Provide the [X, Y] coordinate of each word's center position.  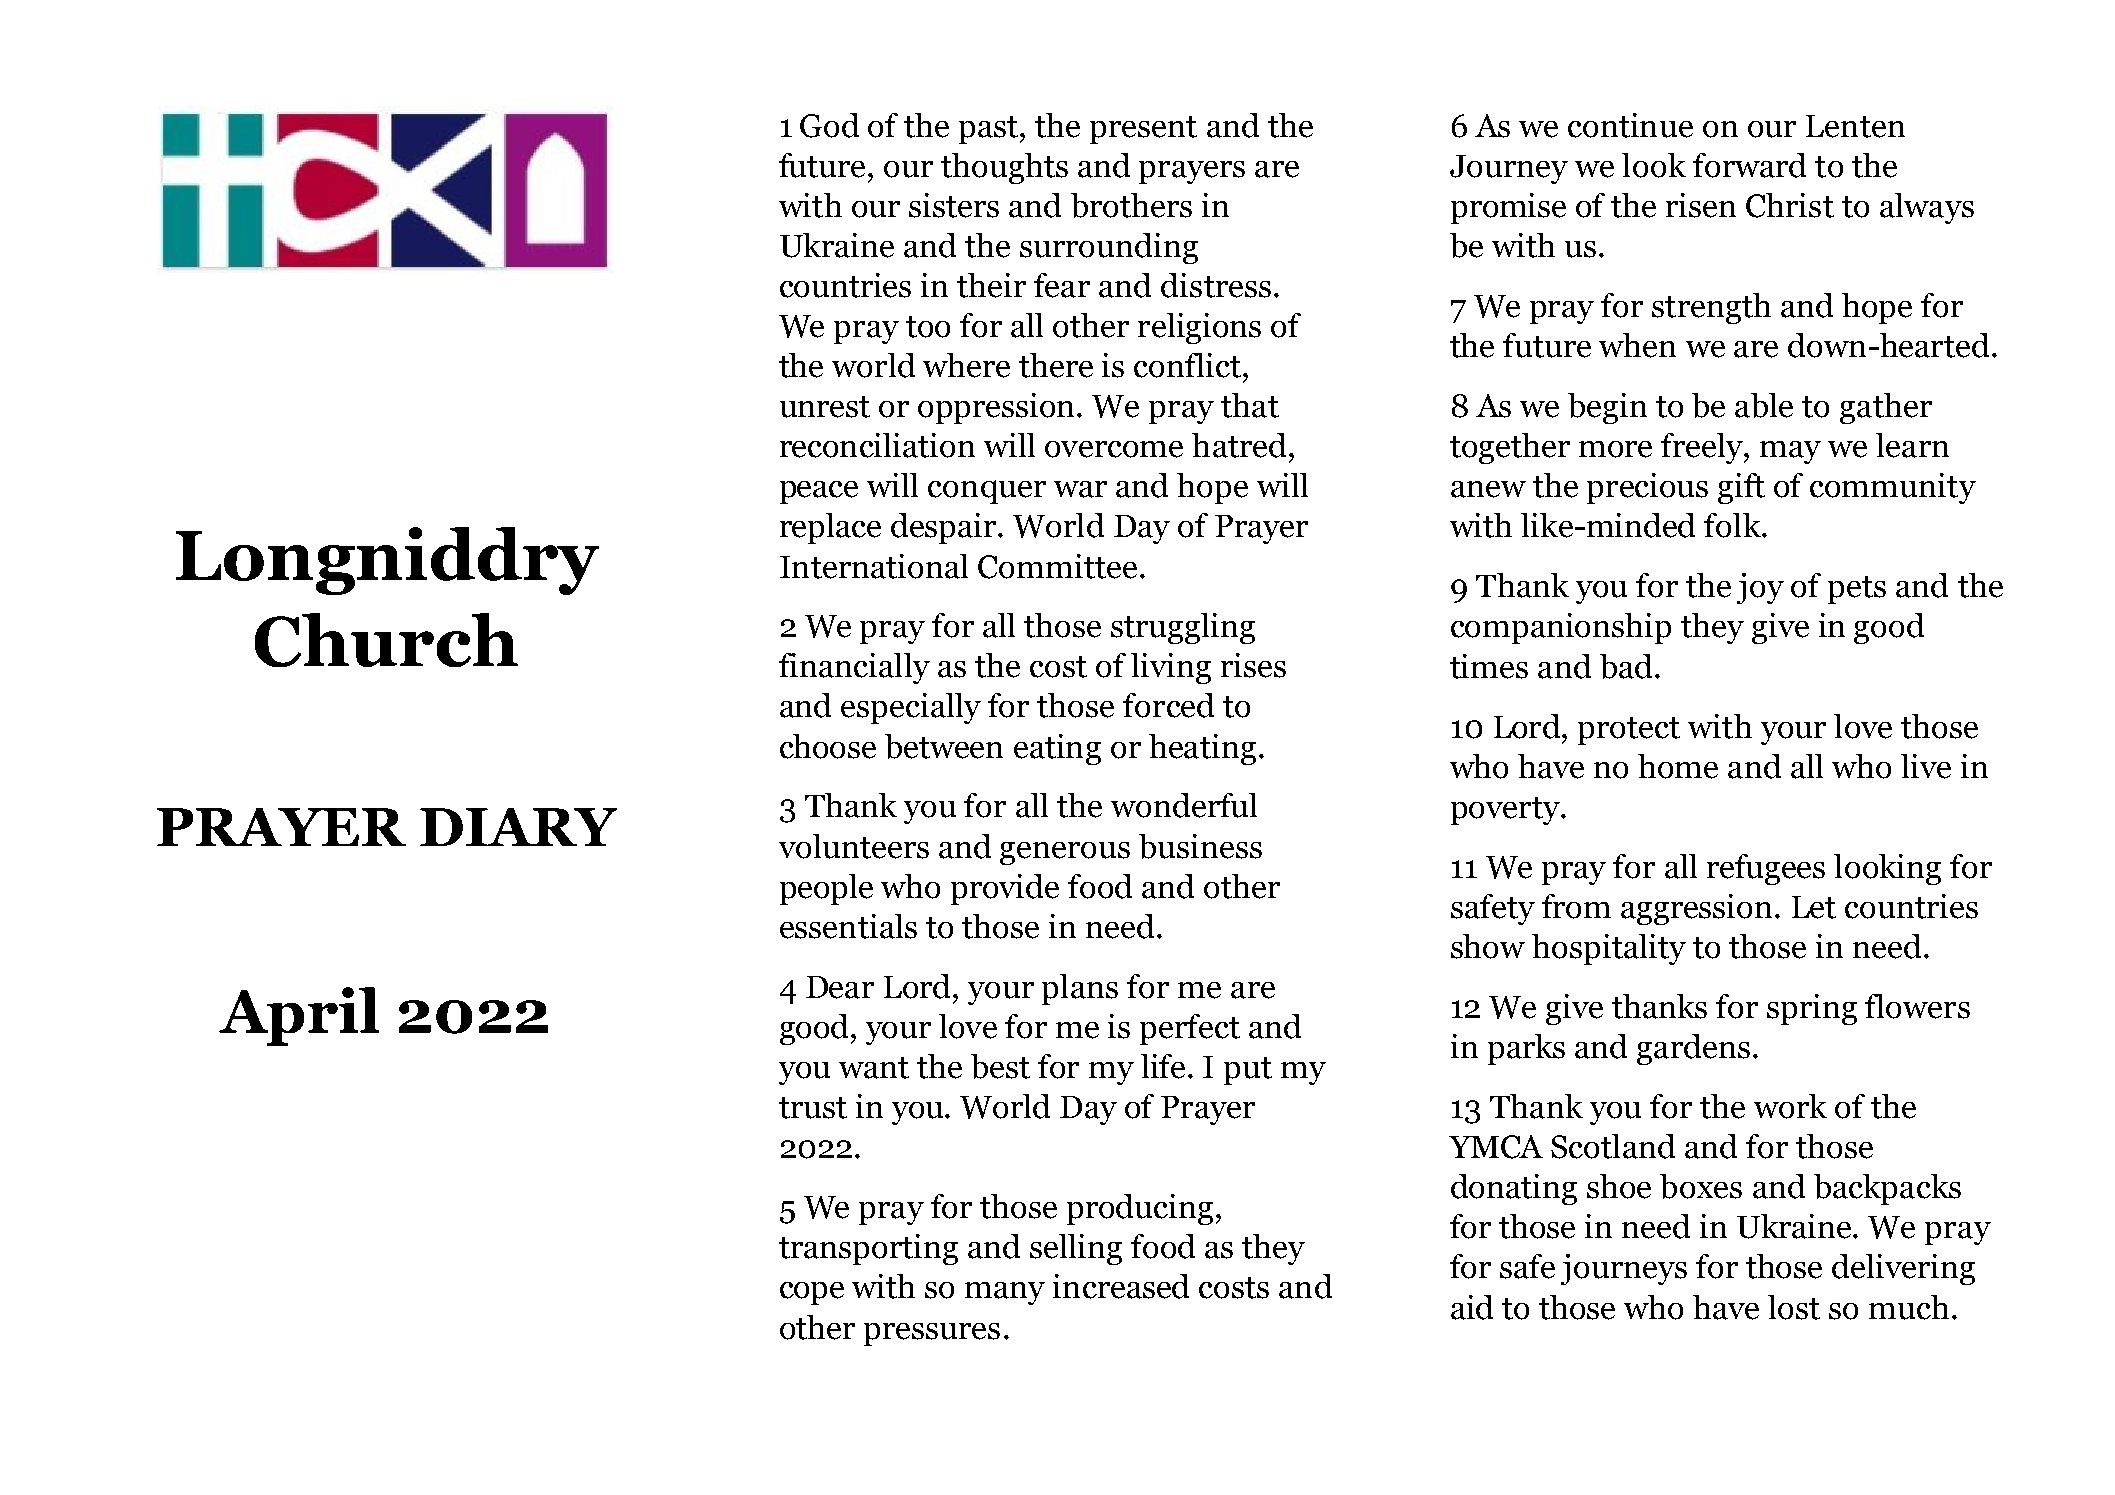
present [1143, 130]
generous [1065, 853]
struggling [1183, 628]
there [1056, 365]
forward [1749, 165]
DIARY [518, 827]
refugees [1766, 869]
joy [1760, 588]
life [1163, 1066]
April [299, 1016]
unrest [825, 407]
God [829, 125]
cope [812, 1293]
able [1764, 405]
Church [386, 640]
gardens [1693, 1049]
